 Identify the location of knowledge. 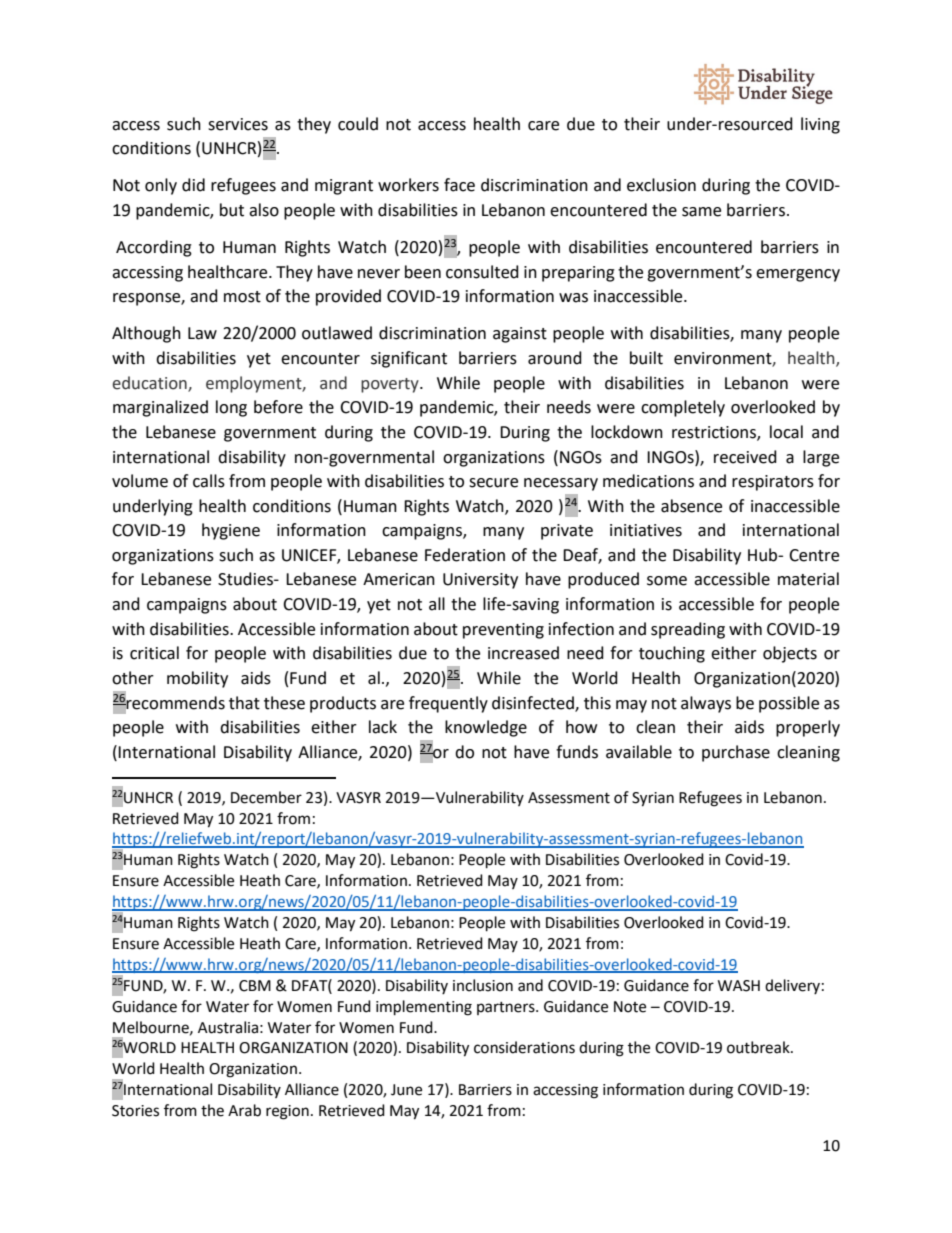
(486, 728).
